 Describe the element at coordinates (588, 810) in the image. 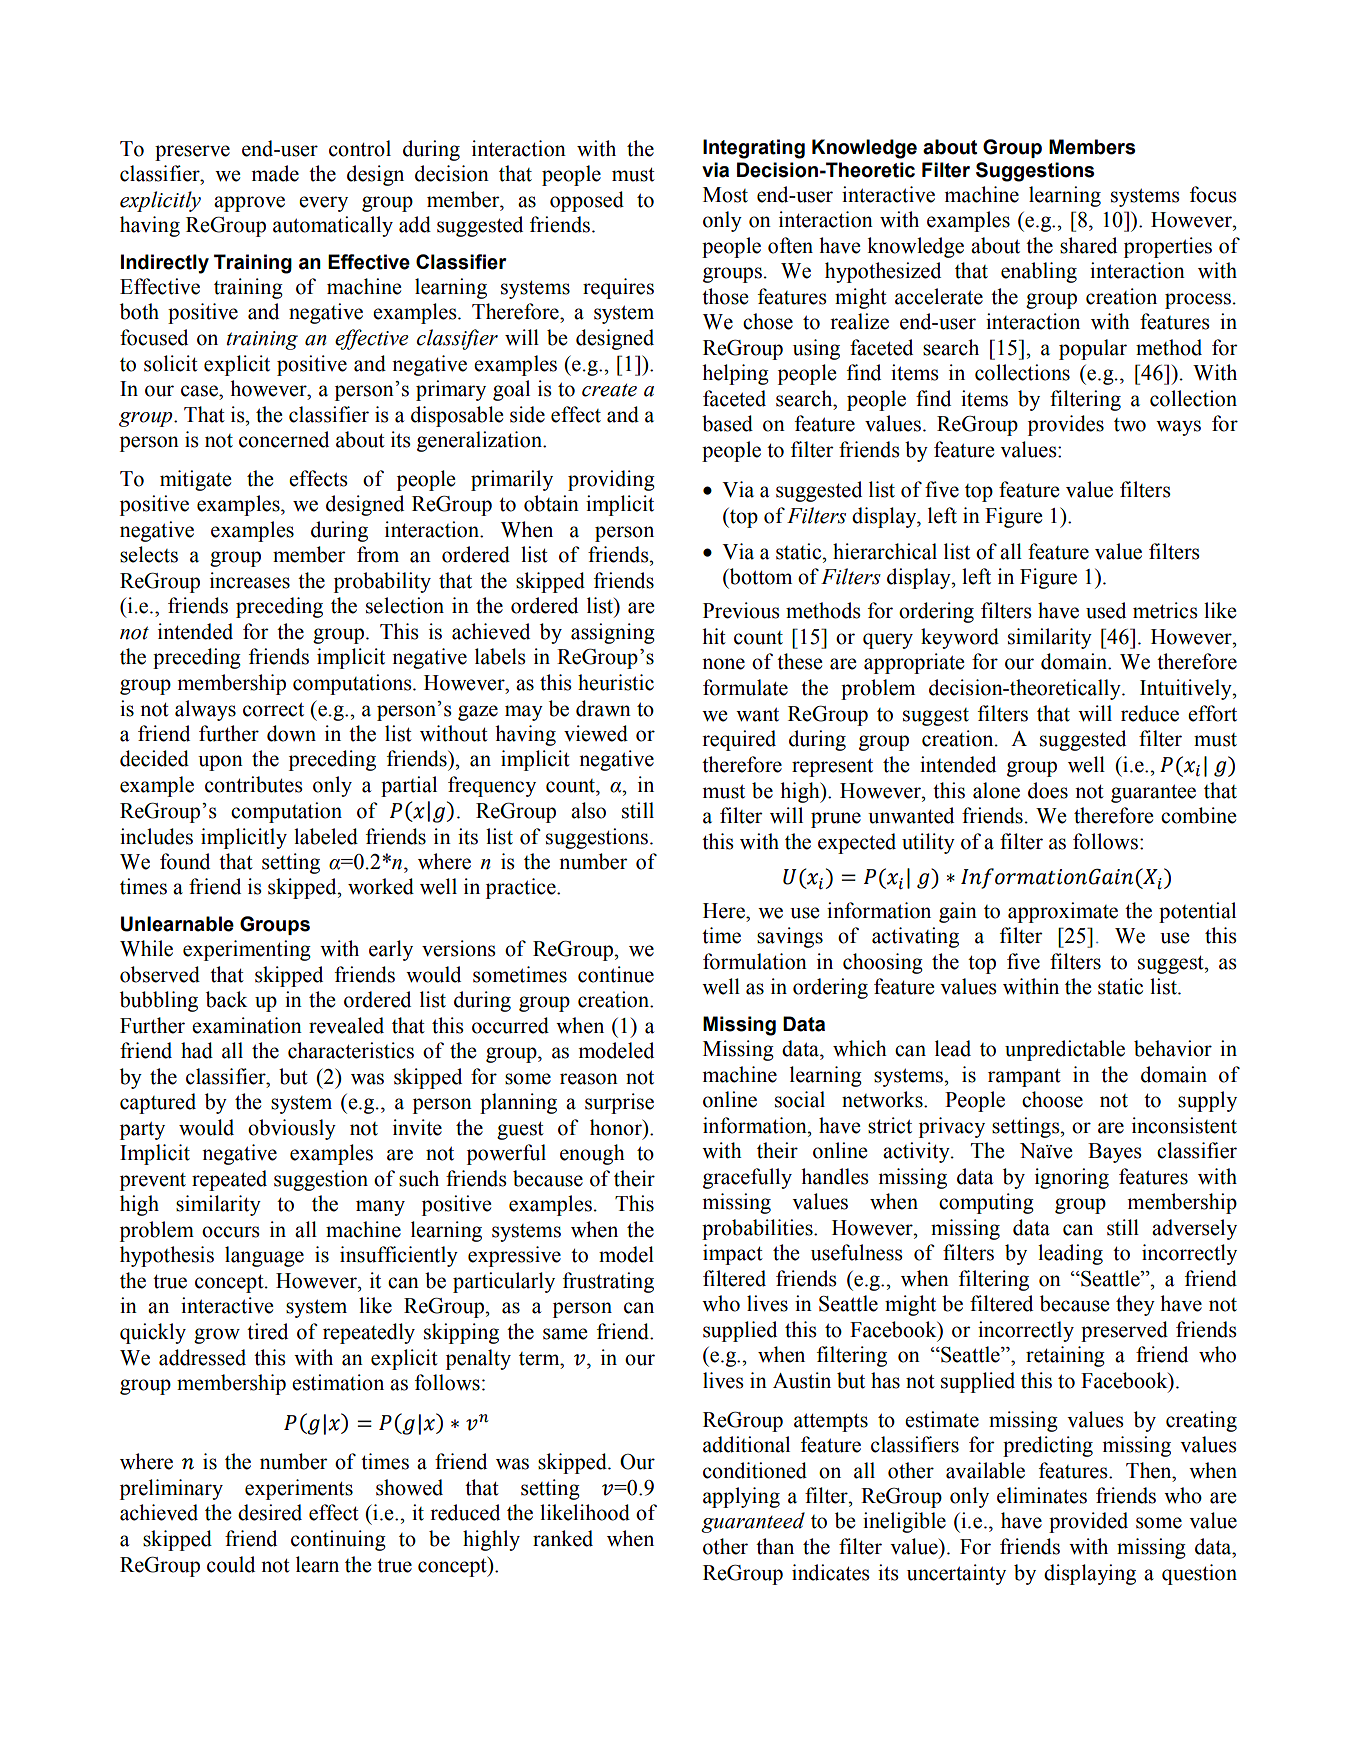

I see `also` at that location.
